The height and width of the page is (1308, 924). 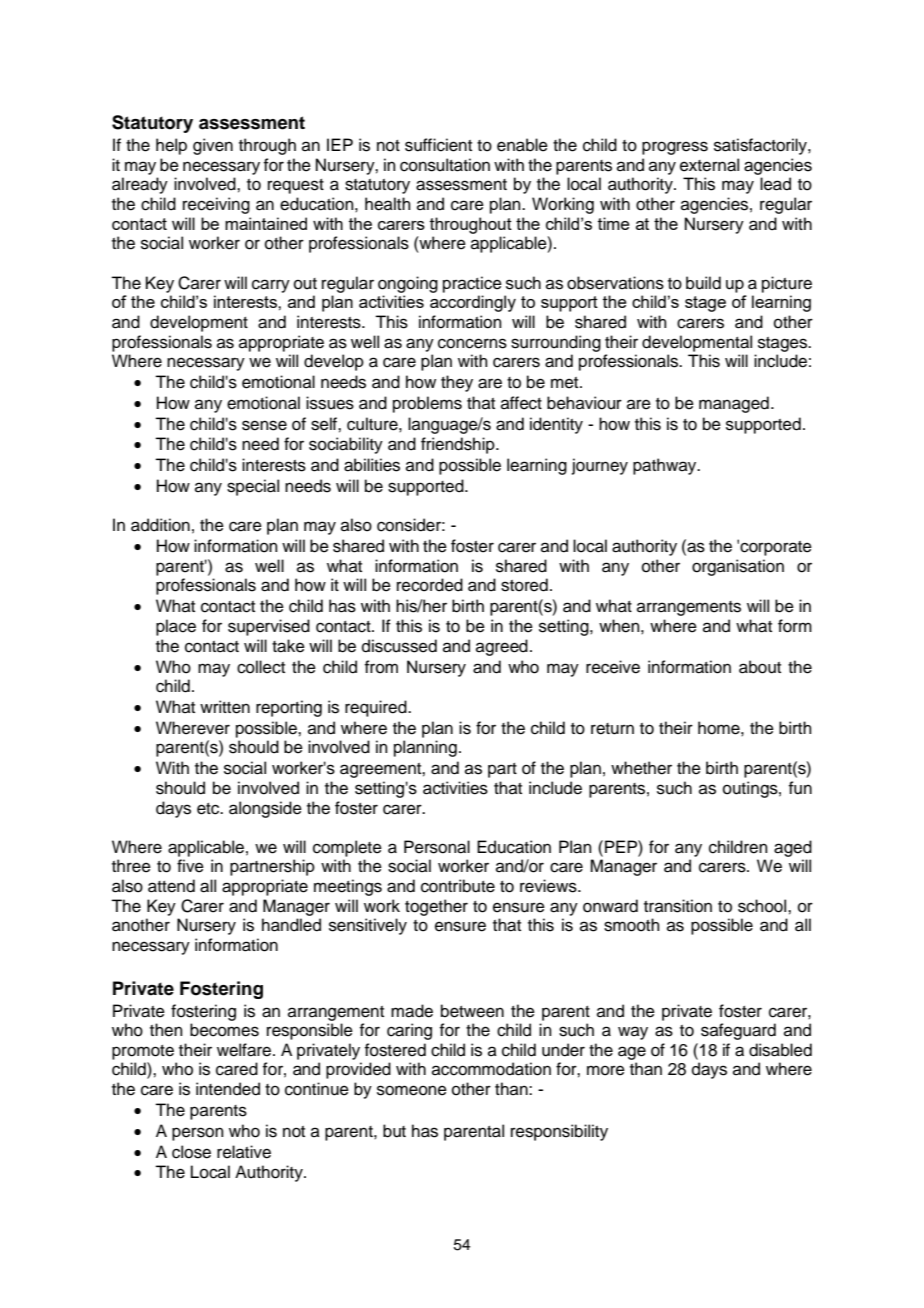 What do you see at coordinates (760, 667) in the page?
I see `about` at bounding box center [760, 667].
